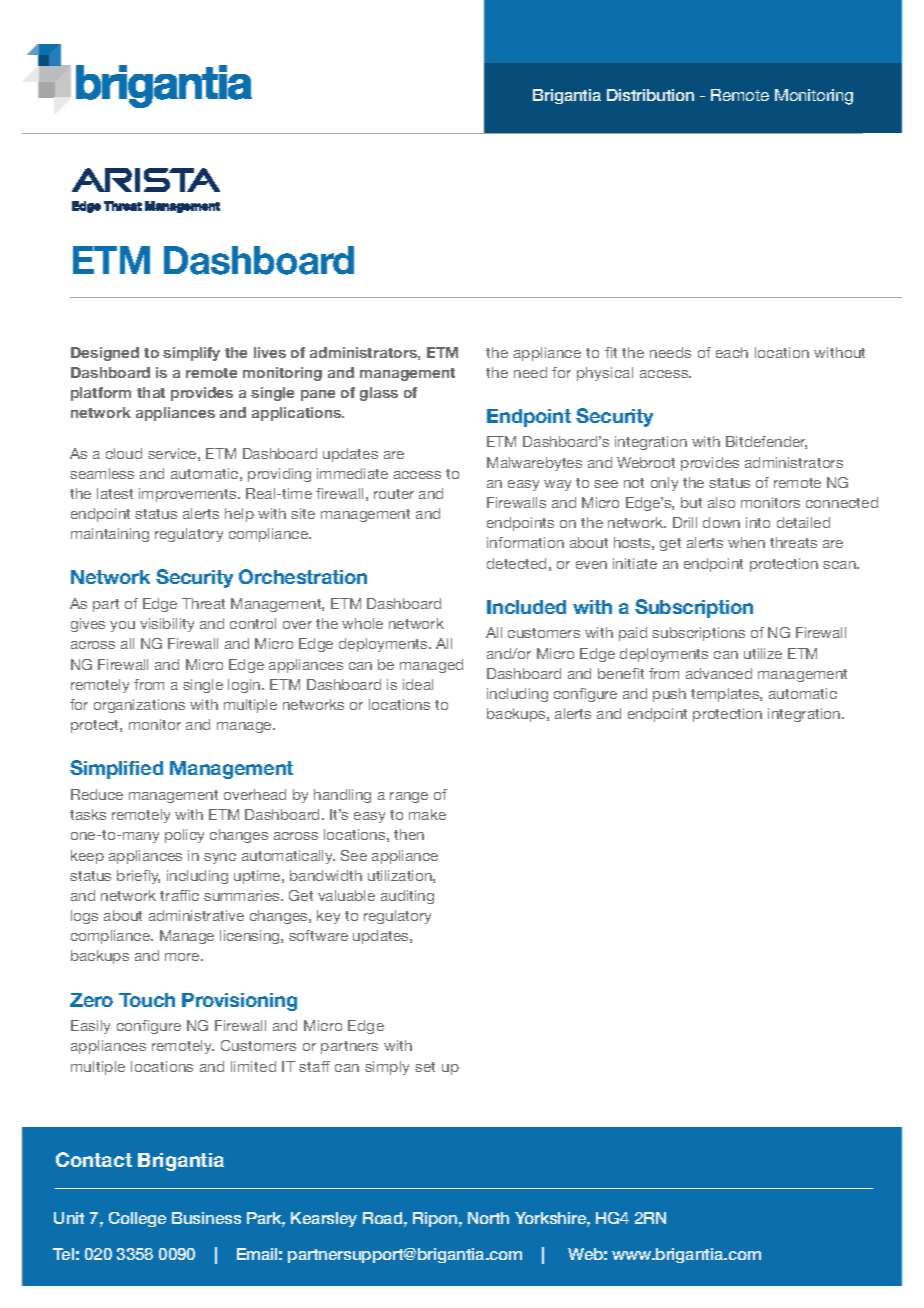 This screenshot has width=924, height=1308. What do you see at coordinates (191, 354) in the screenshot?
I see `simplify` at bounding box center [191, 354].
